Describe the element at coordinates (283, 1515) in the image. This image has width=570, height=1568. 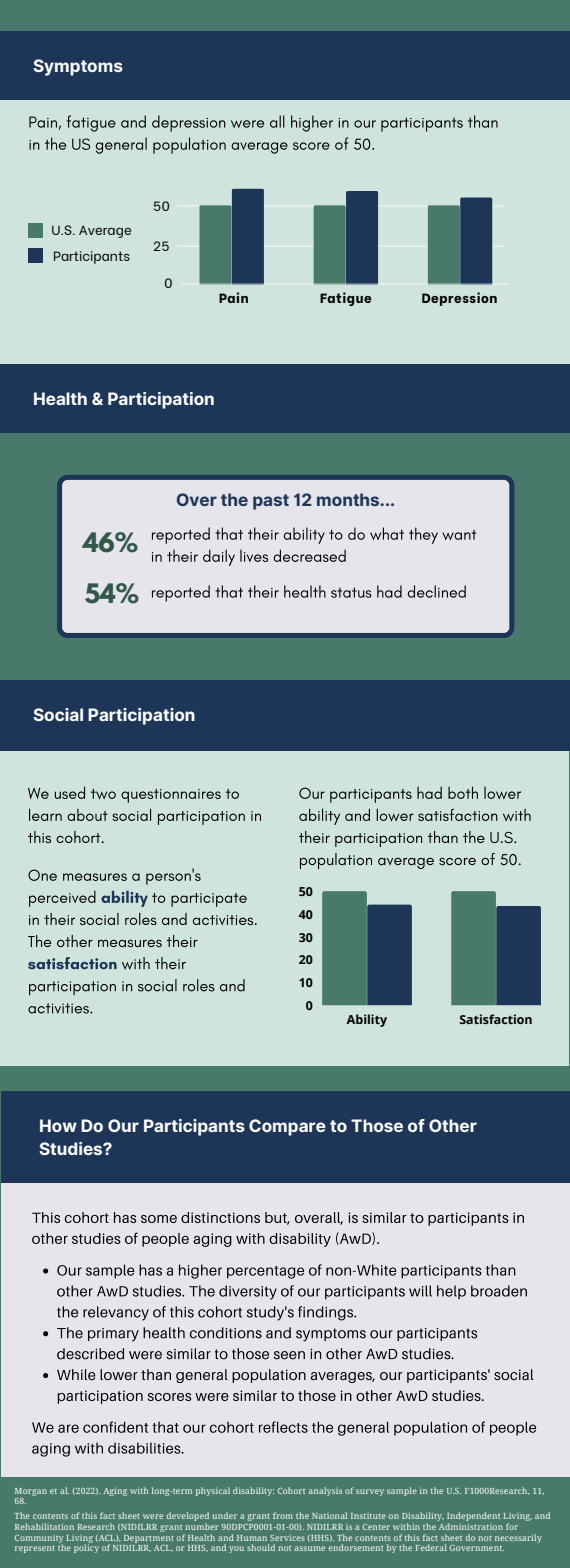
I see `from` at that location.
